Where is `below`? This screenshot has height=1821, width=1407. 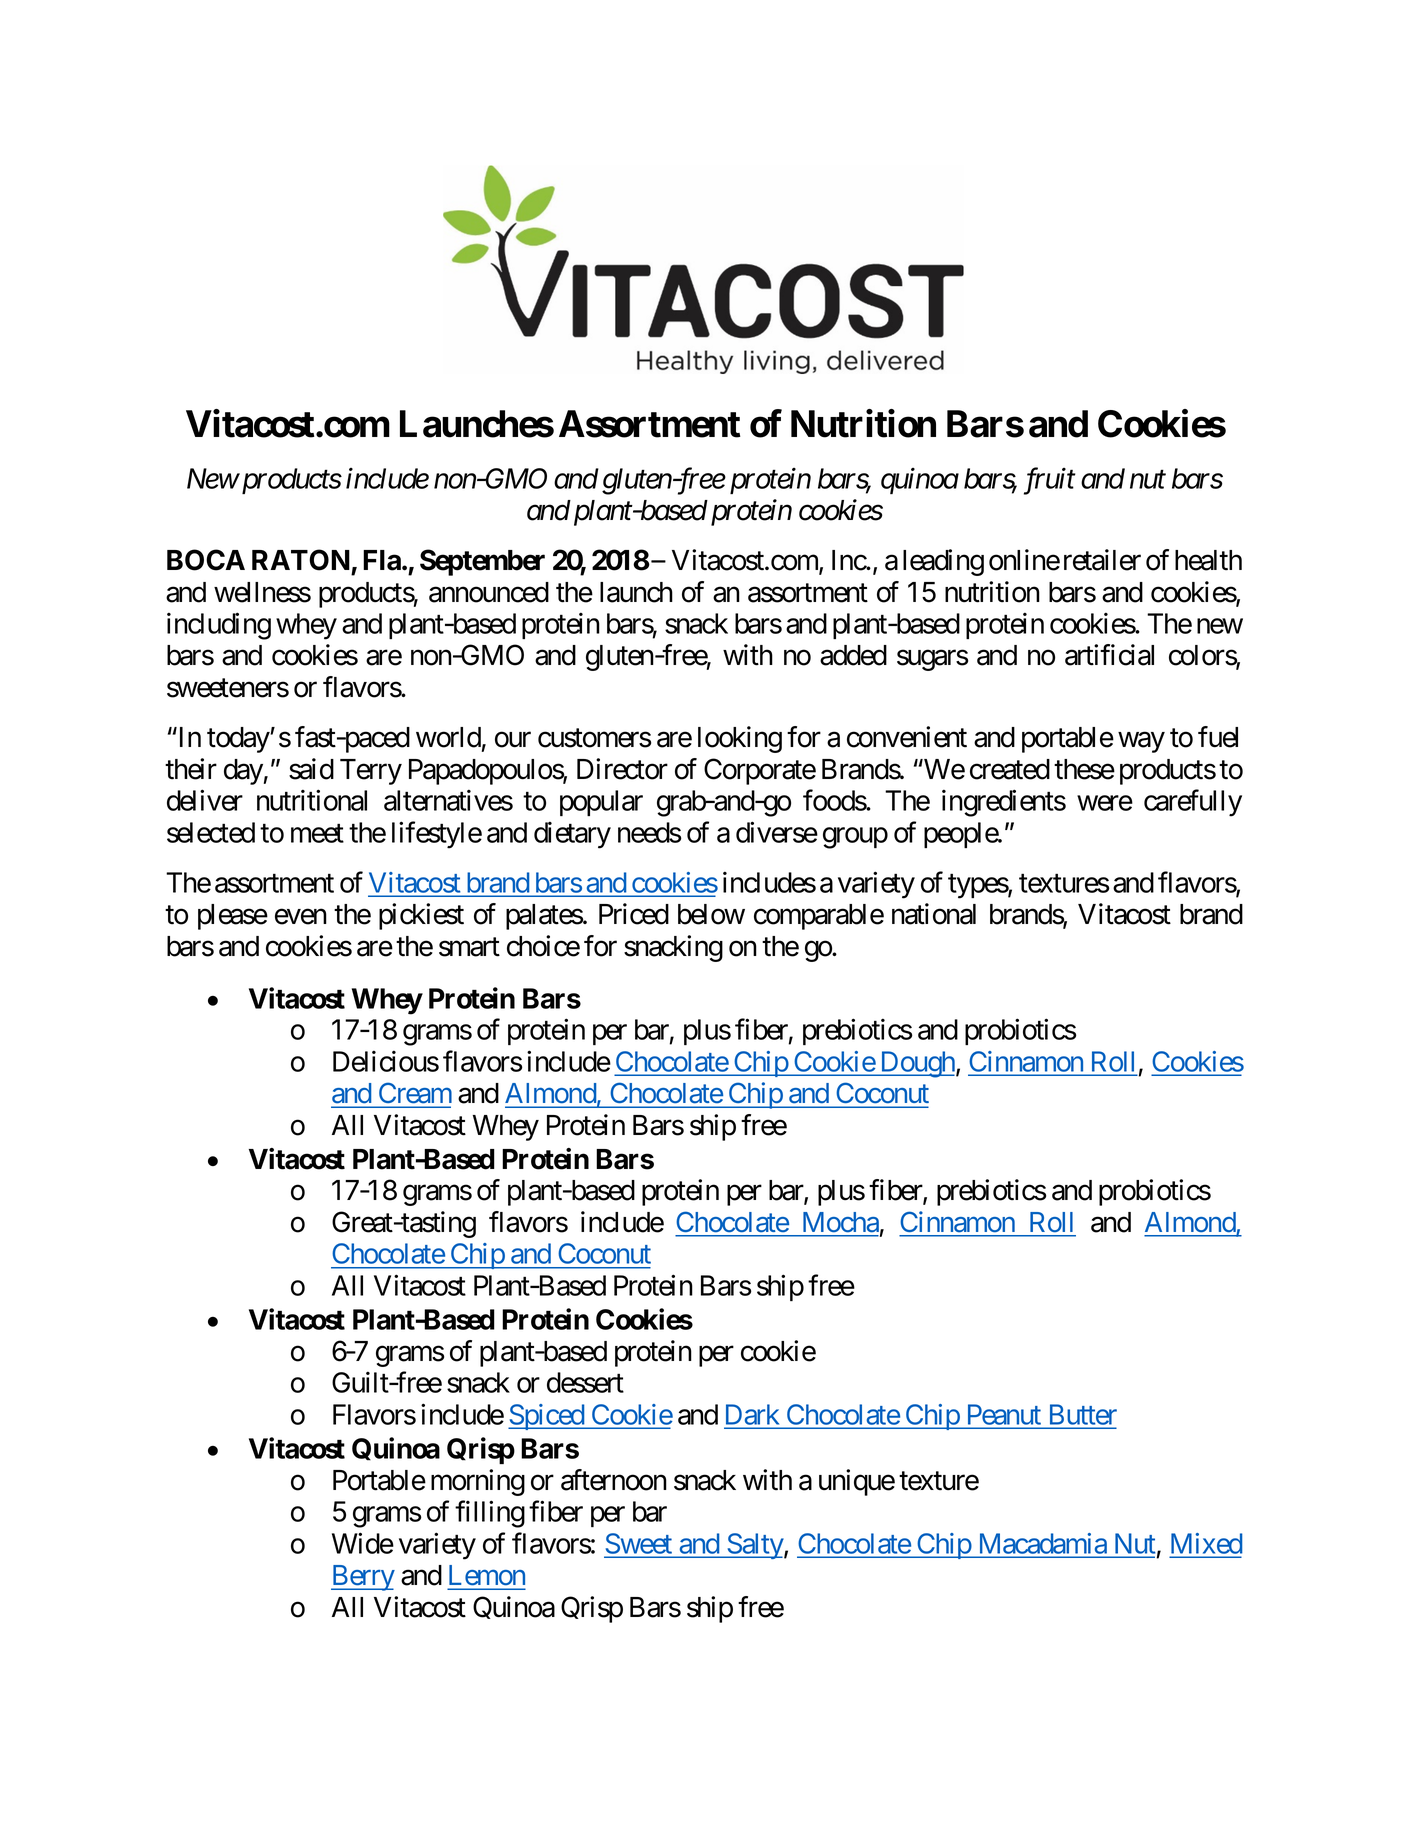 below is located at coordinates (711, 914).
